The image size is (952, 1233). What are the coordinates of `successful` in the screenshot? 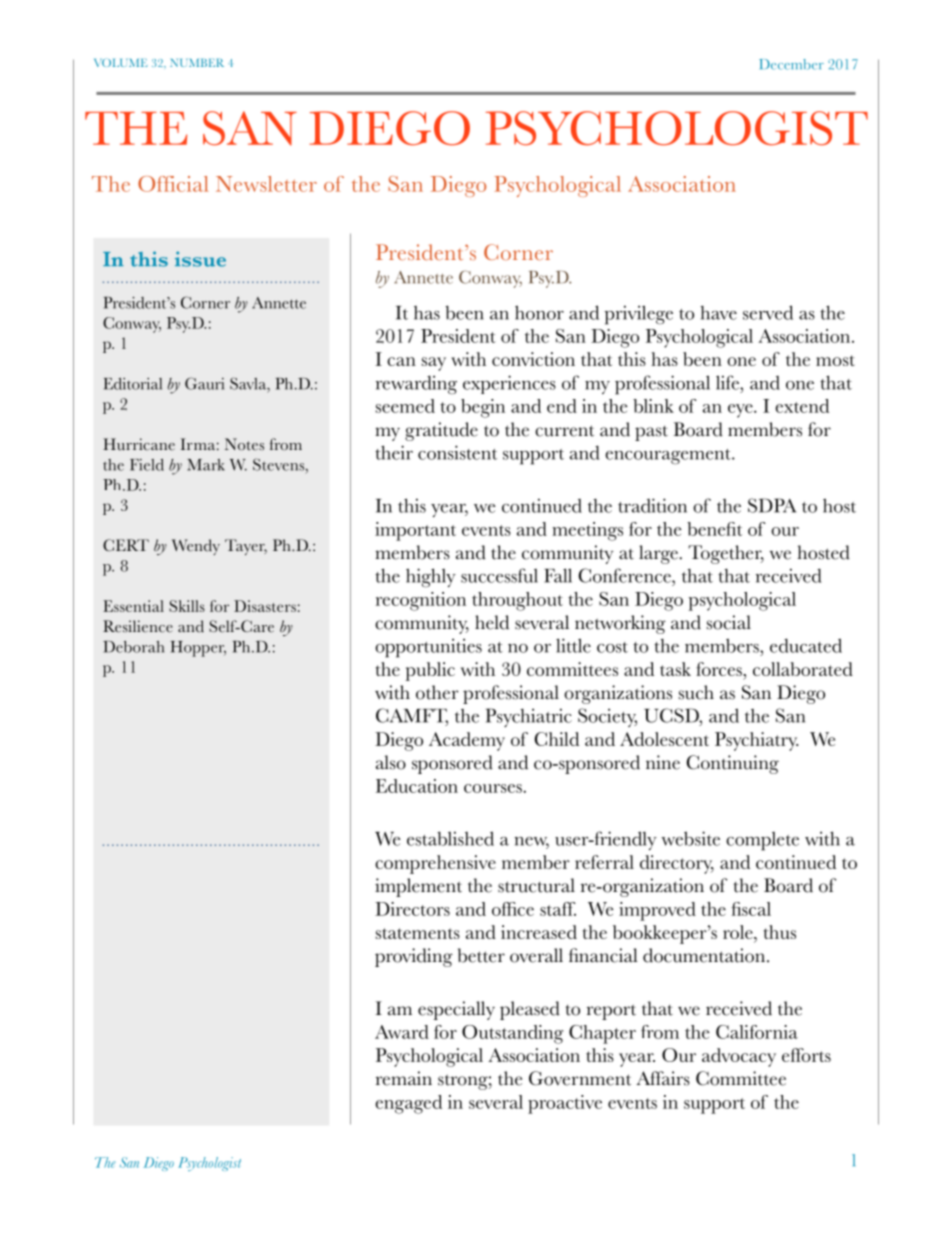 It's located at (499, 575).
